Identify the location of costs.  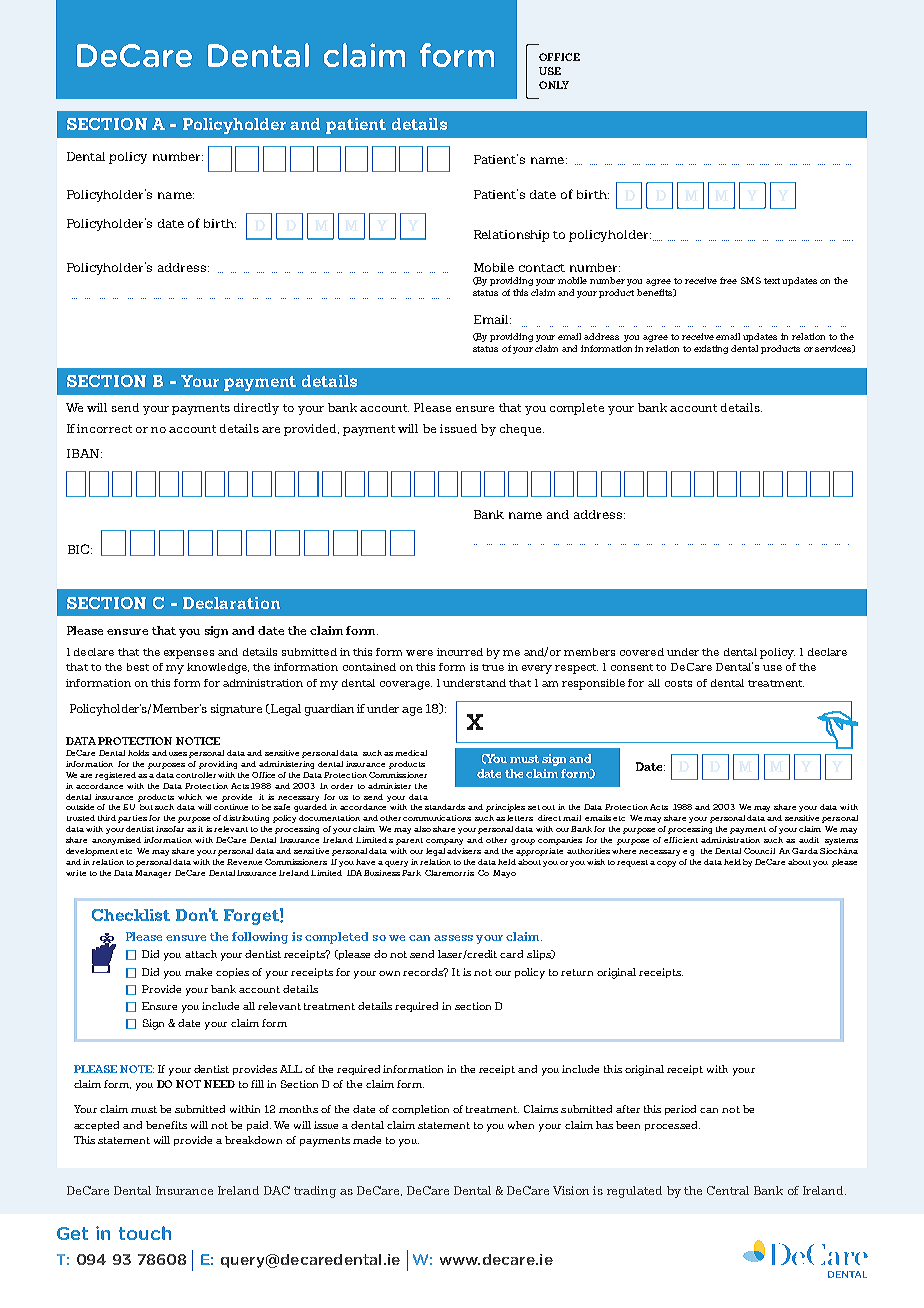
(678, 683).
